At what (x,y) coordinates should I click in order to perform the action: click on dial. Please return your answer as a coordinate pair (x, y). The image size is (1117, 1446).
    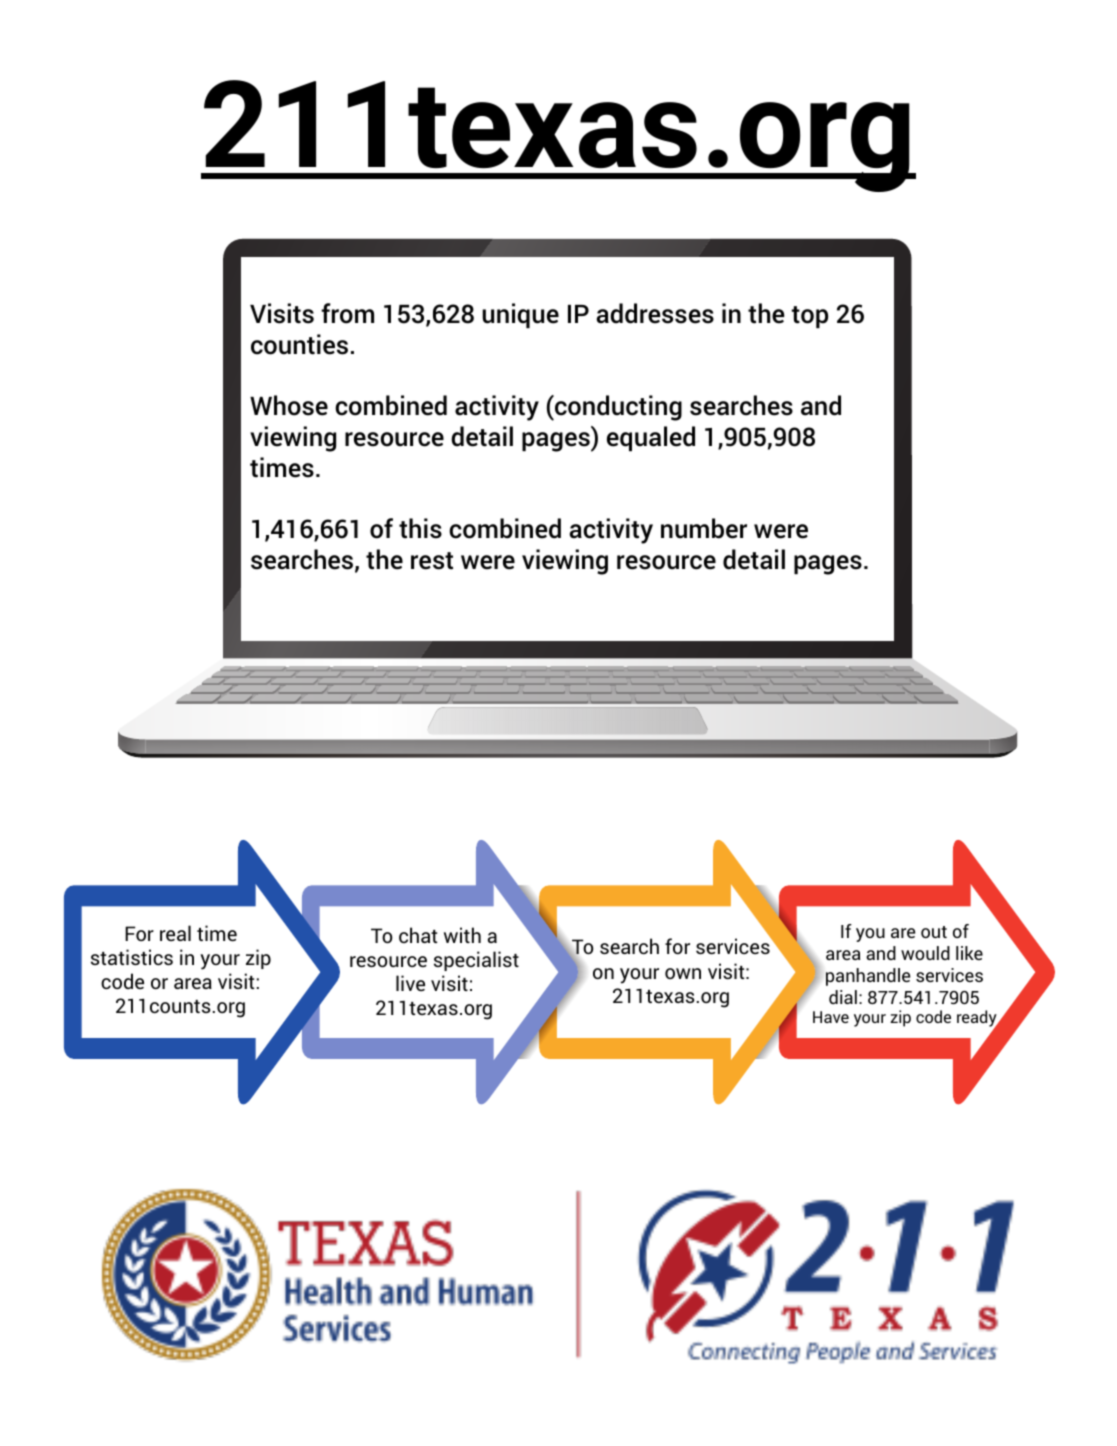
    Looking at the image, I should click on (843, 997).
